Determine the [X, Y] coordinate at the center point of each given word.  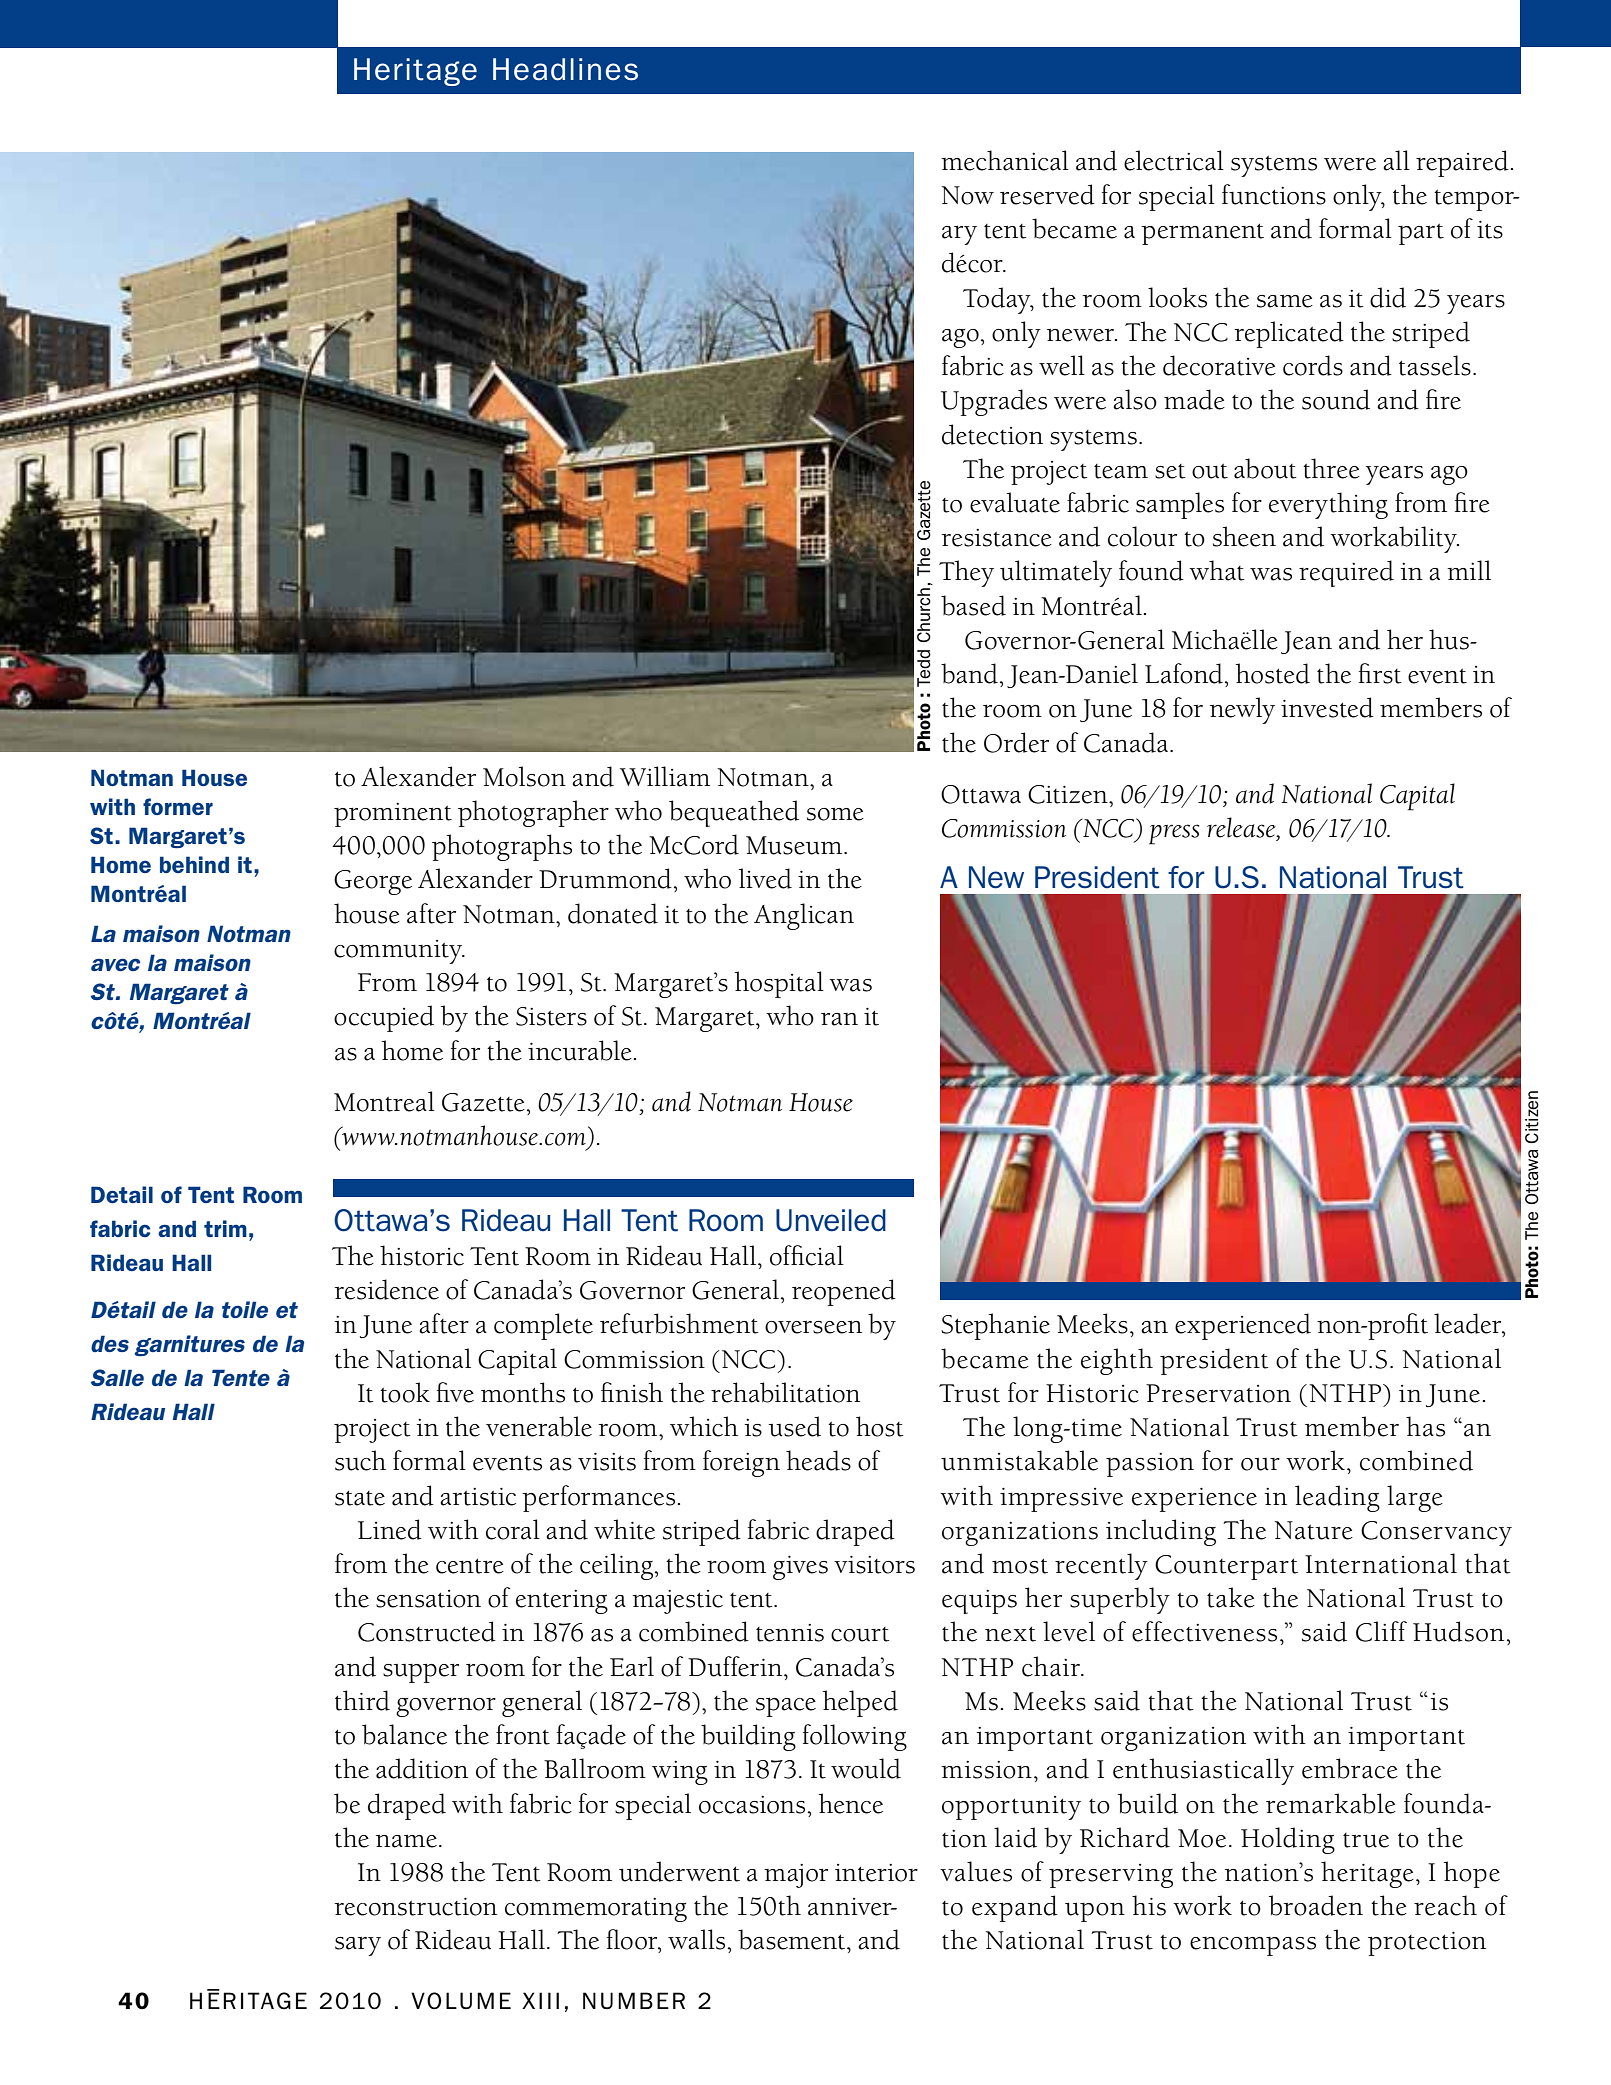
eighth [1117, 1361]
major [796, 1876]
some [835, 814]
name [406, 1841]
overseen [813, 1327]
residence [387, 1289]
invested [1327, 707]
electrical [1174, 160]
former [178, 806]
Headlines [565, 69]
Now [968, 195]
